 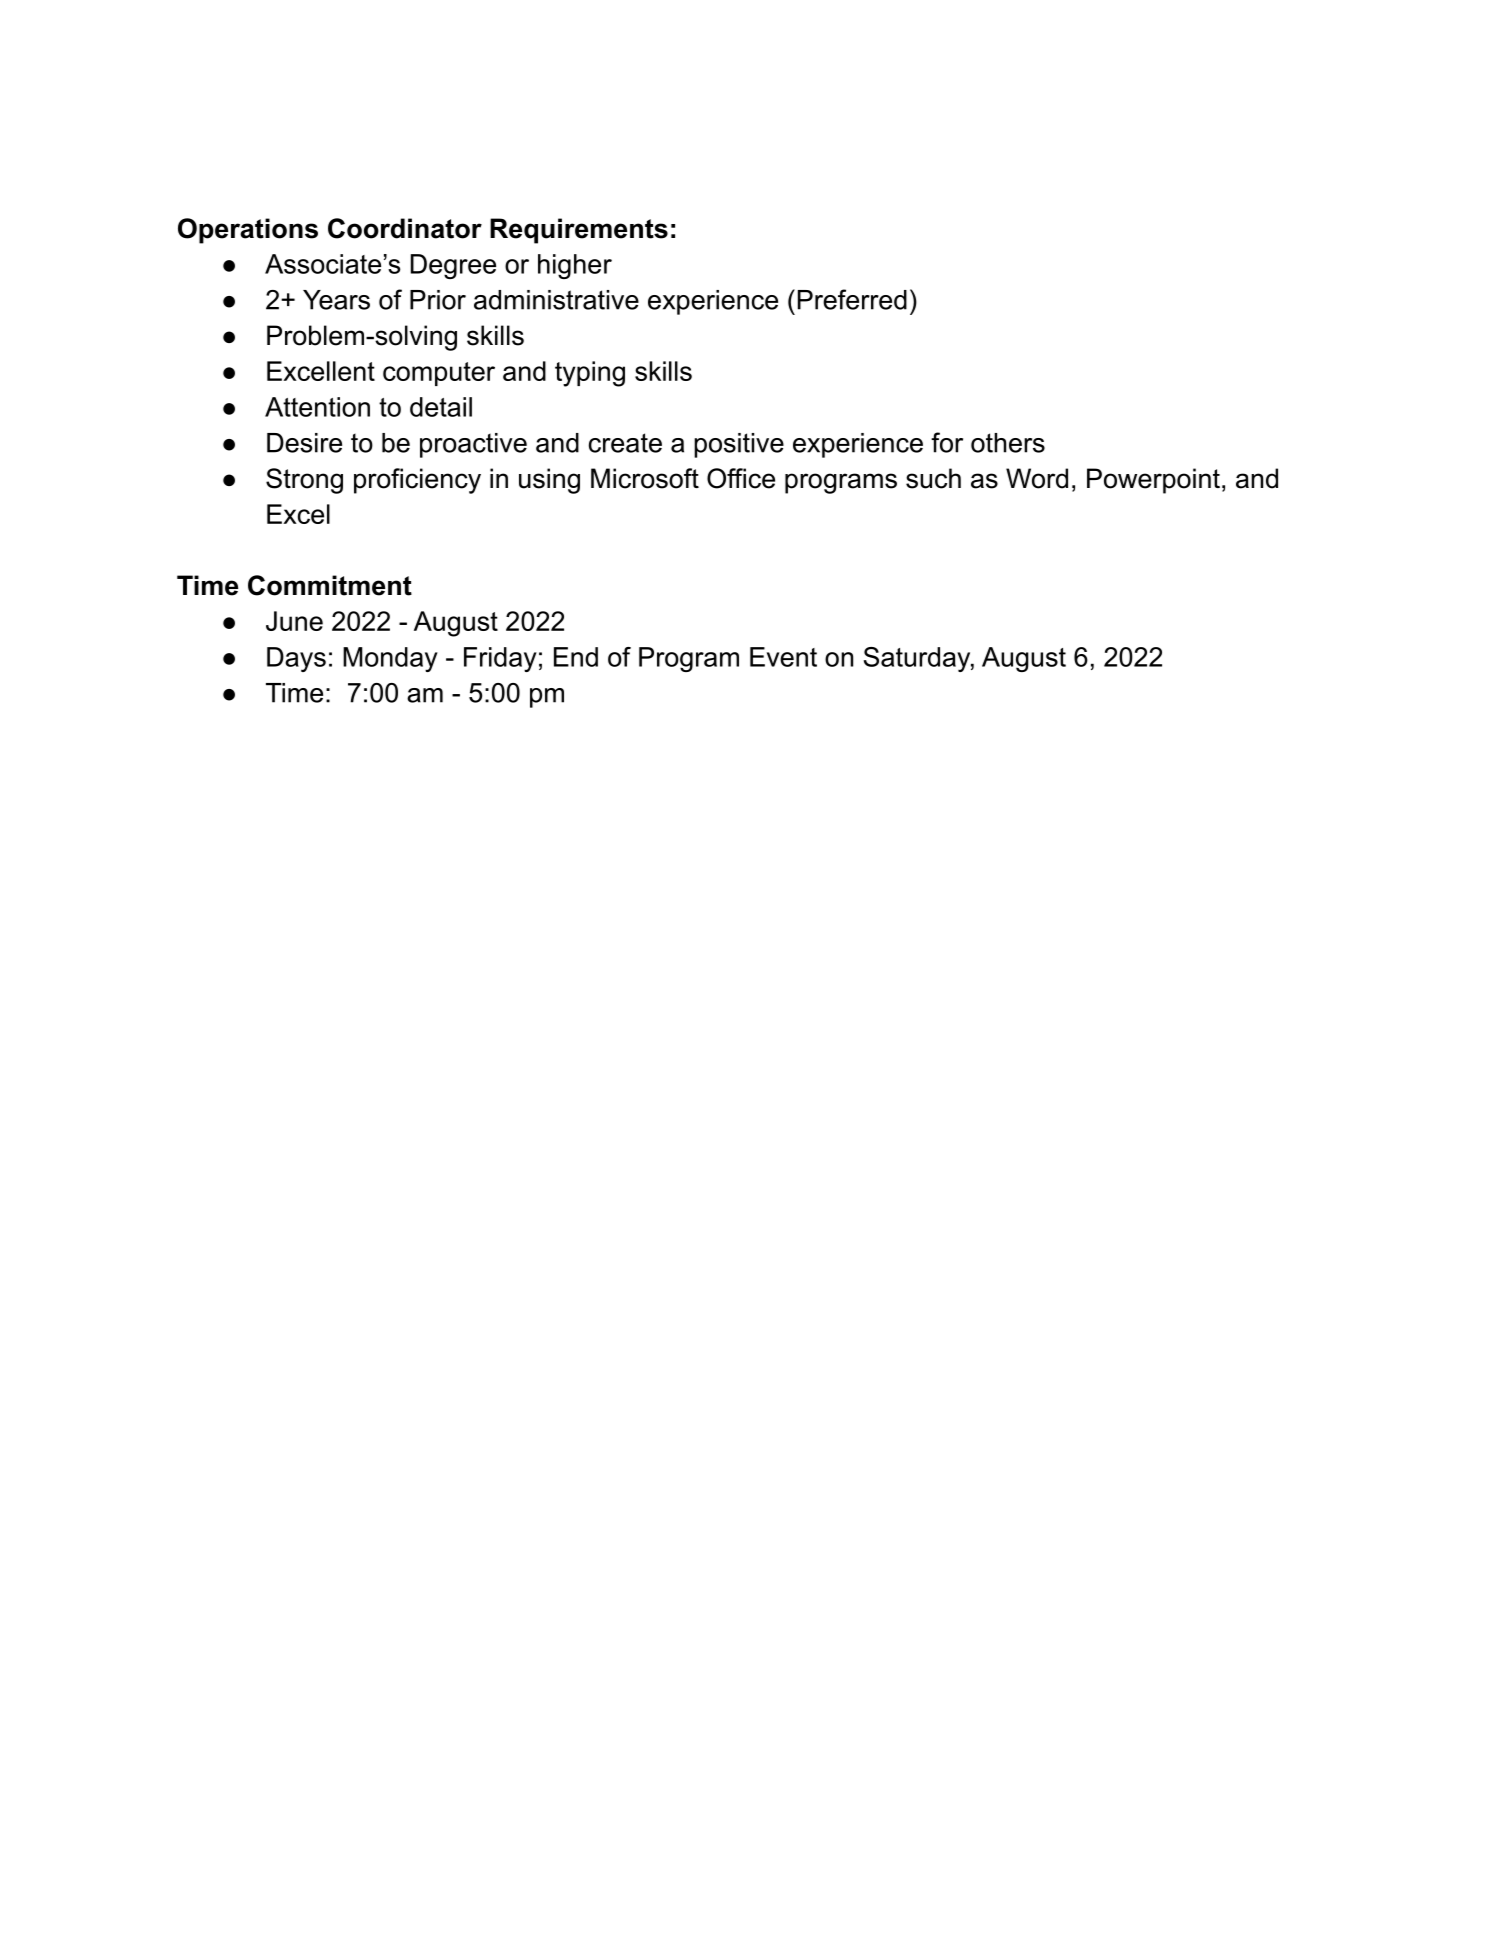 I want to click on Event, so click(x=783, y=657).
